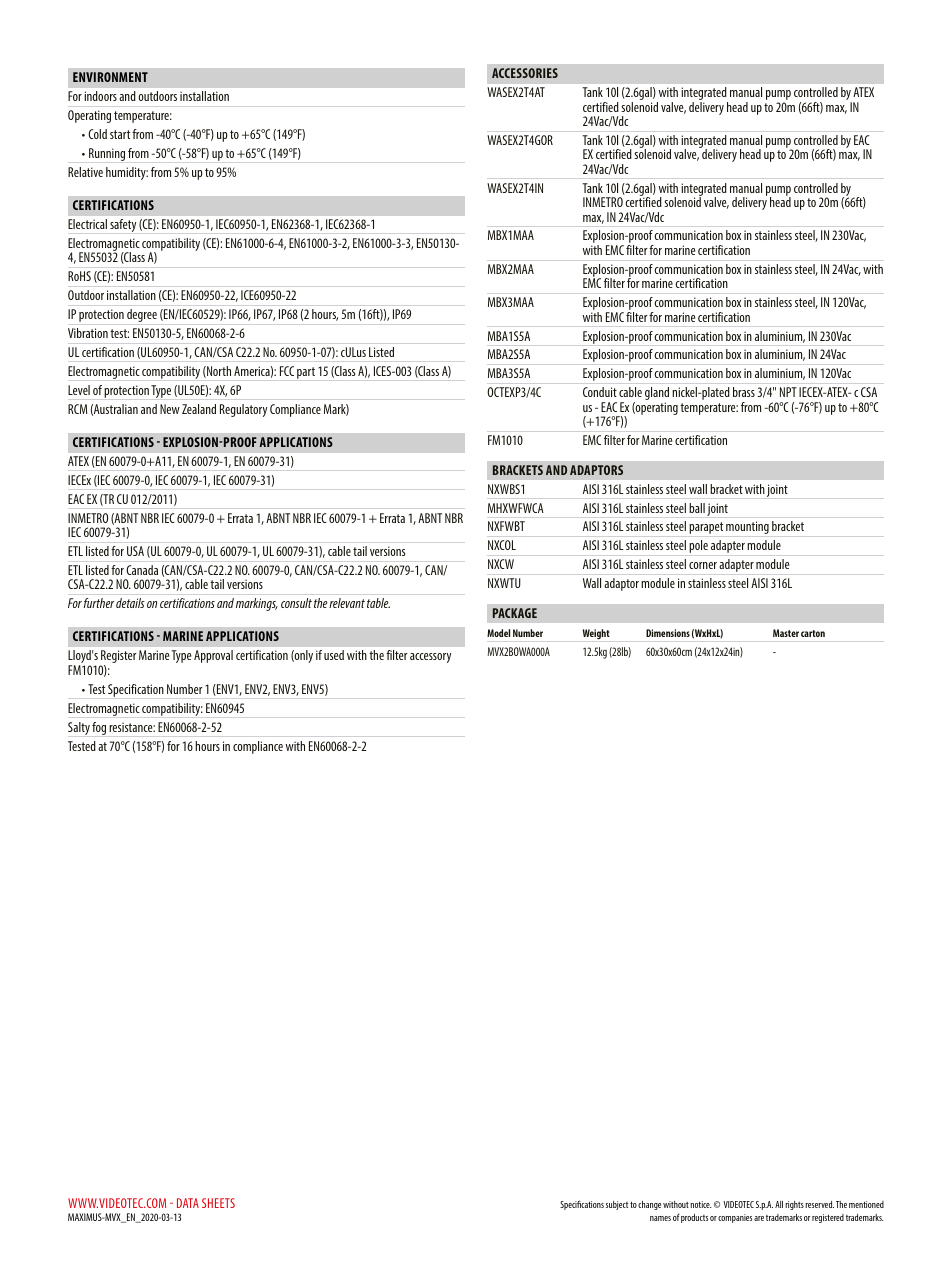  Describe the element at coordinates (498, 633) in the screenshot. I see `Model` at that location.
